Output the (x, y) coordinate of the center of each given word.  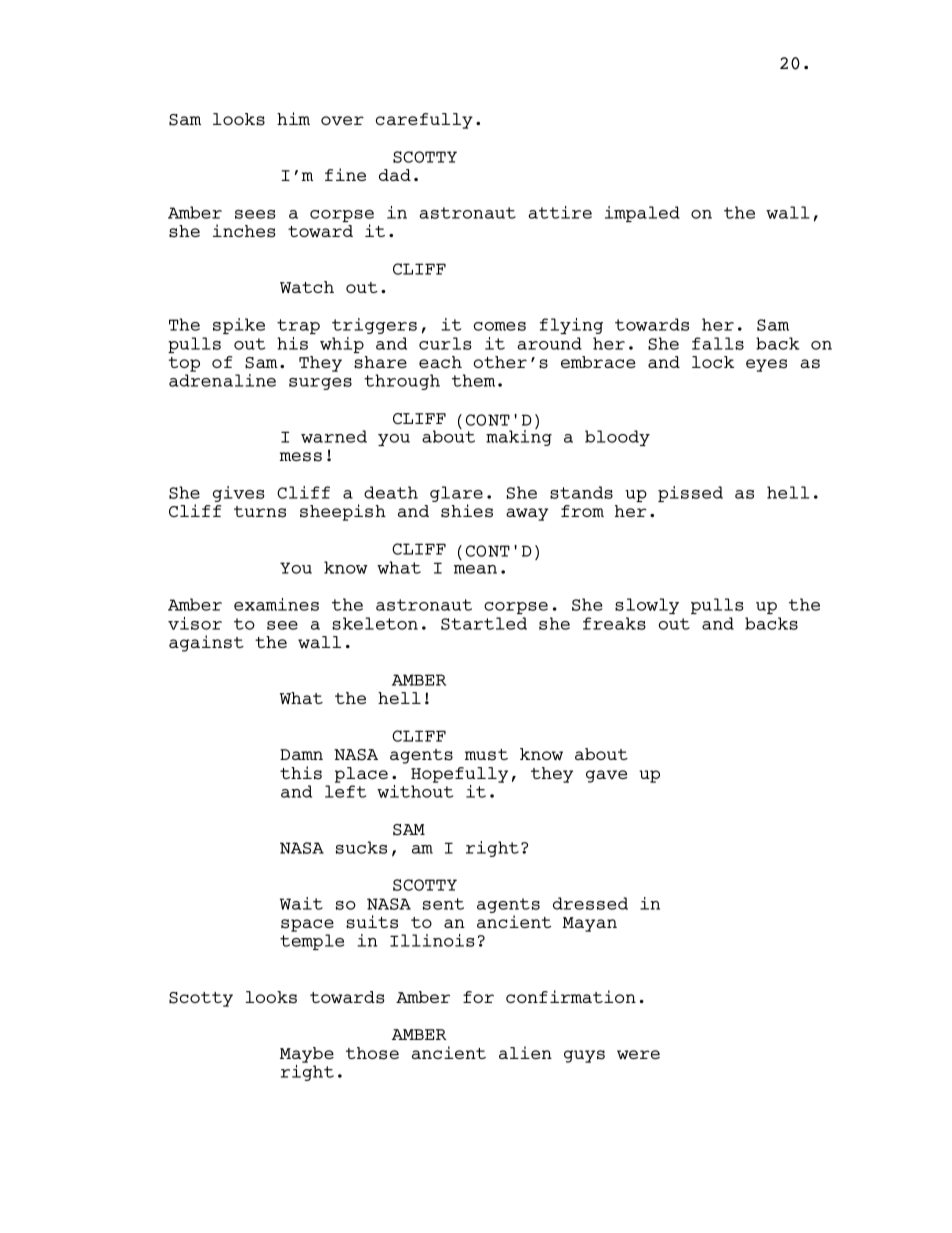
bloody (617, 438)
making (519, 437)
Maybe (307, 1055)
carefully (424, 121)
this (301, 773)
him (293, 118)
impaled (642, 214)
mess (301, 457)
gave (606, 776)
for (478, 997)
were (638, 1054)
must (486, 755)
